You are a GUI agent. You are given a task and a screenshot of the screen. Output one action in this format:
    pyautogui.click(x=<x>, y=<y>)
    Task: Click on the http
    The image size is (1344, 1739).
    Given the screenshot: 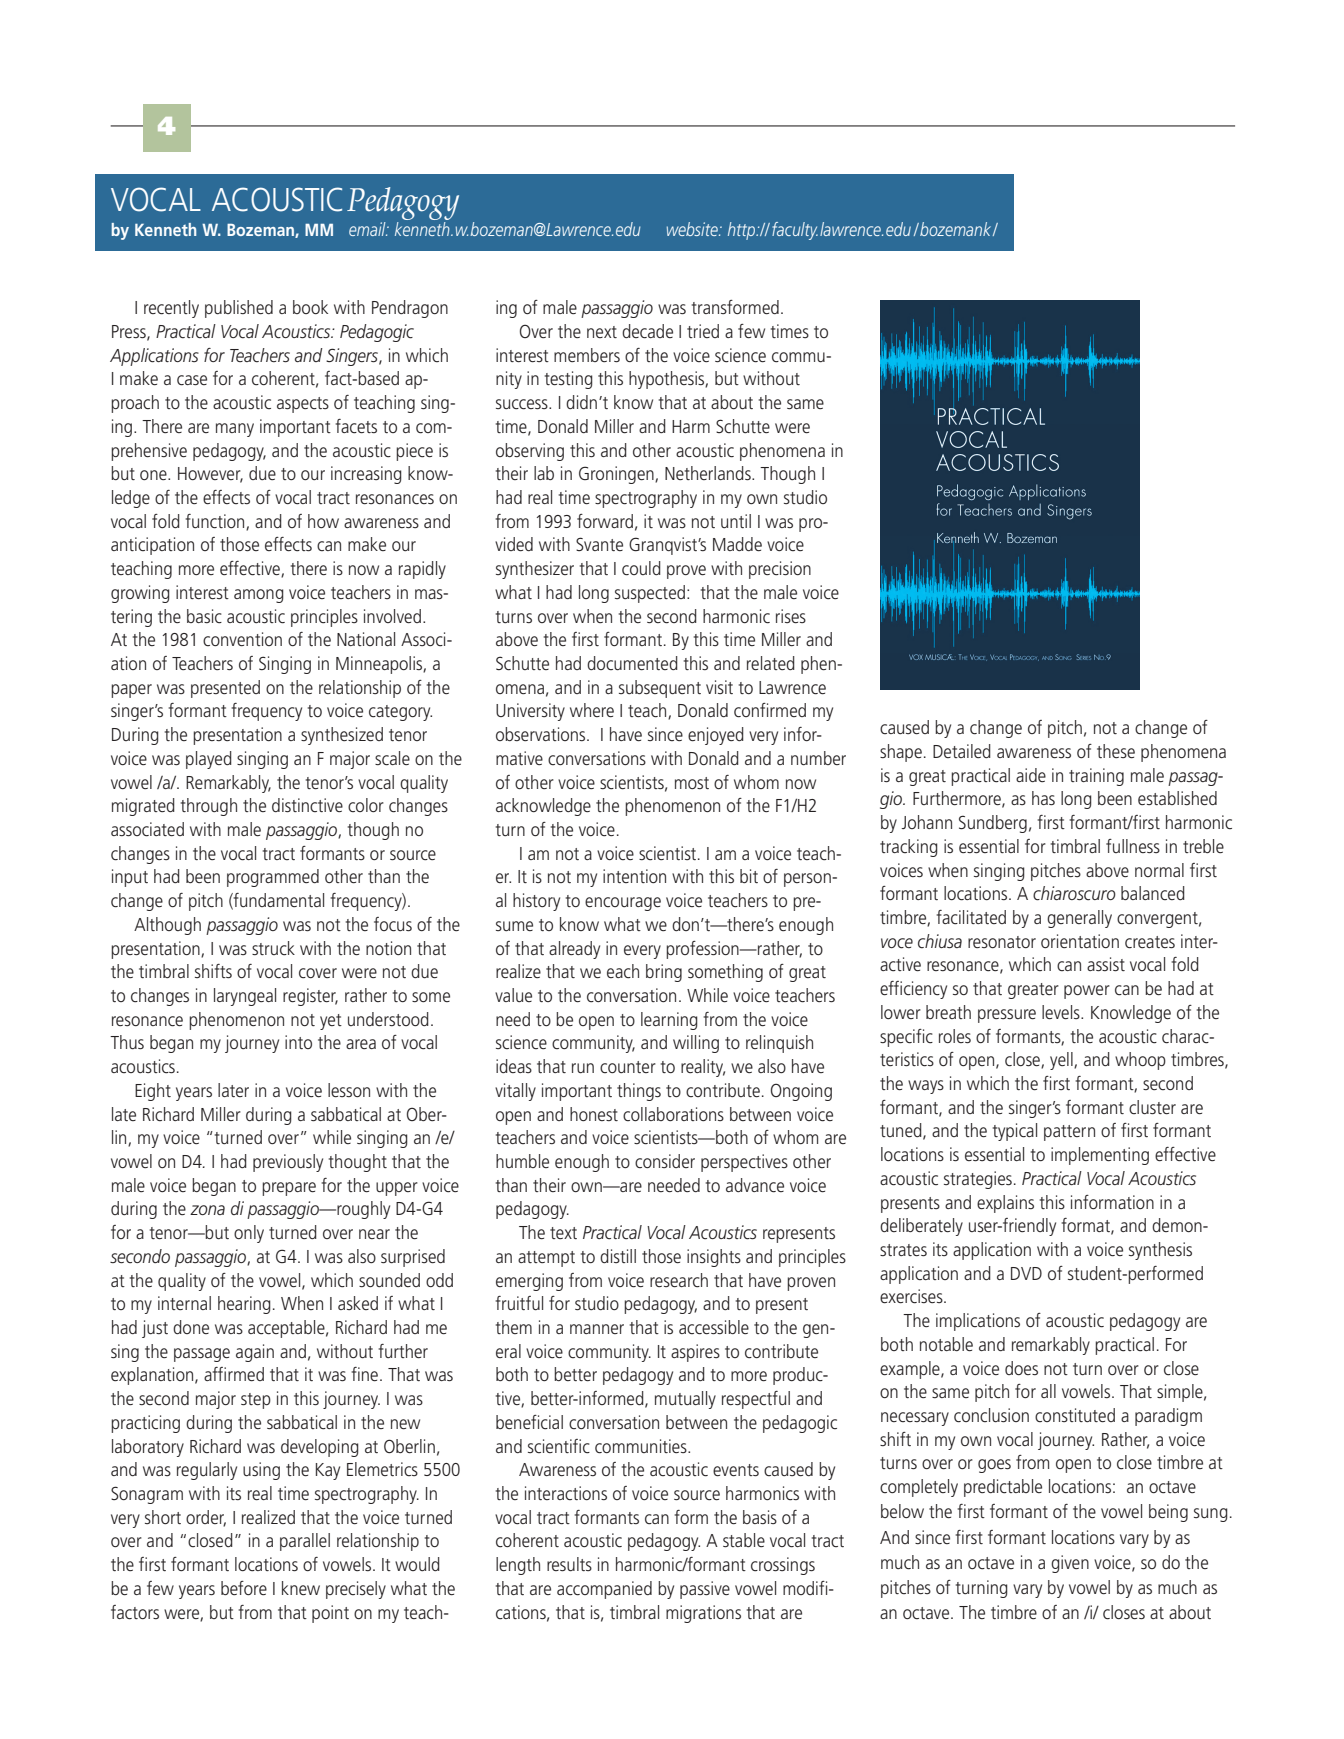 What is the action you would take?
    pyautogui.click(x=743, y=231)
